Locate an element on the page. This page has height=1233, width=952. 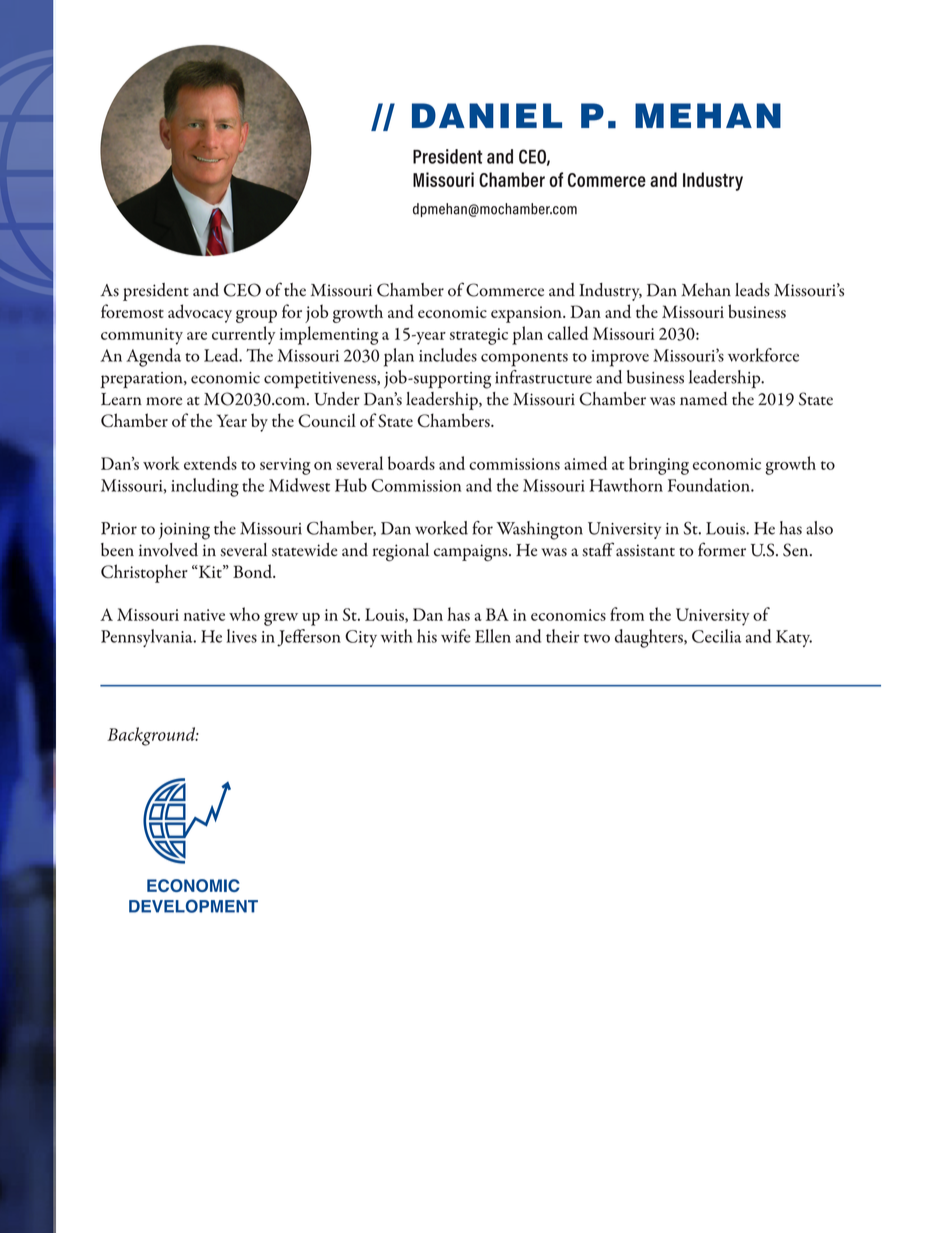
native is located at coordinates (204, 615).
